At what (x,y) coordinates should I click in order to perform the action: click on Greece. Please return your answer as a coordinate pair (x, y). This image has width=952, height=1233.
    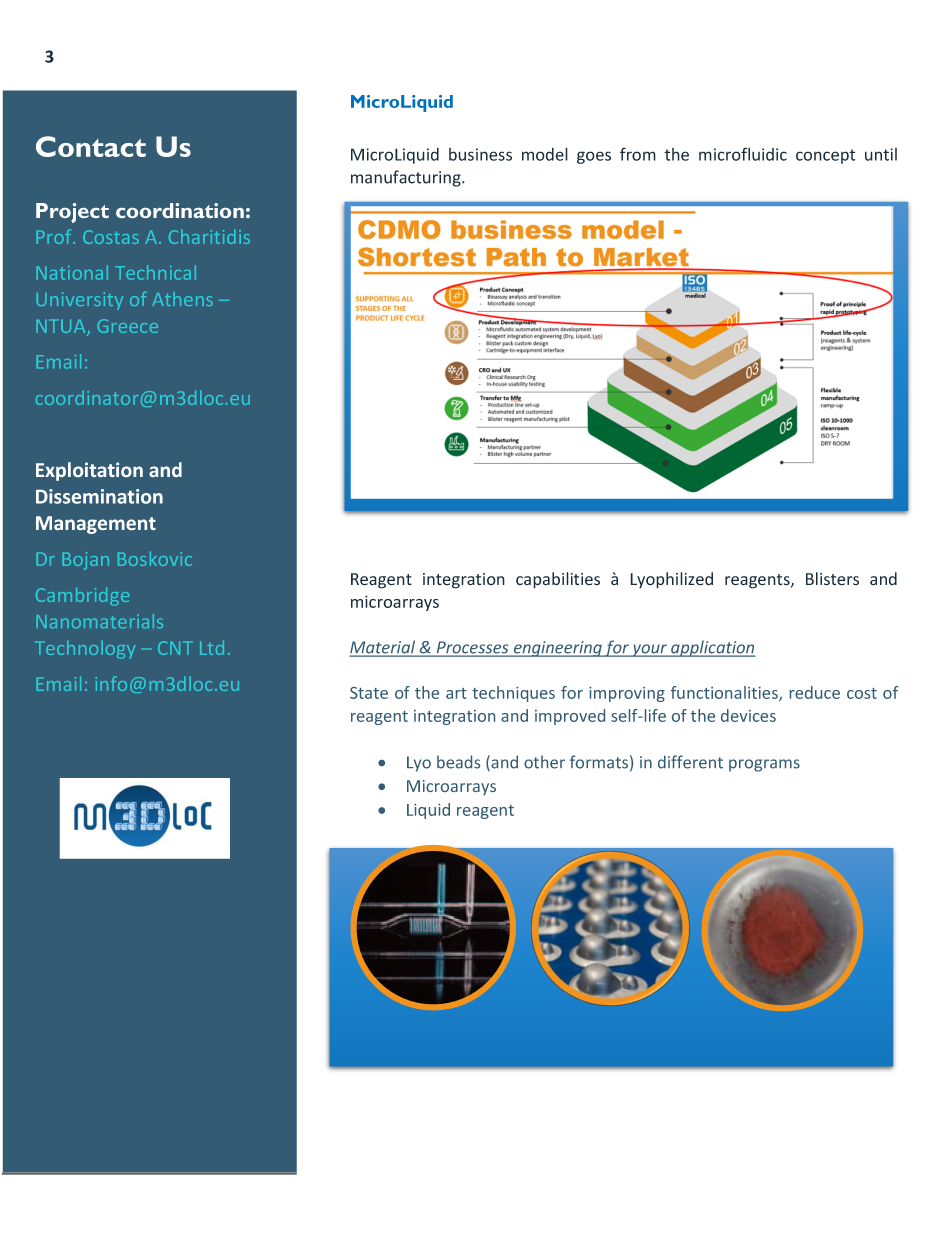
    Looking at the image, I should click on (127, 326).
